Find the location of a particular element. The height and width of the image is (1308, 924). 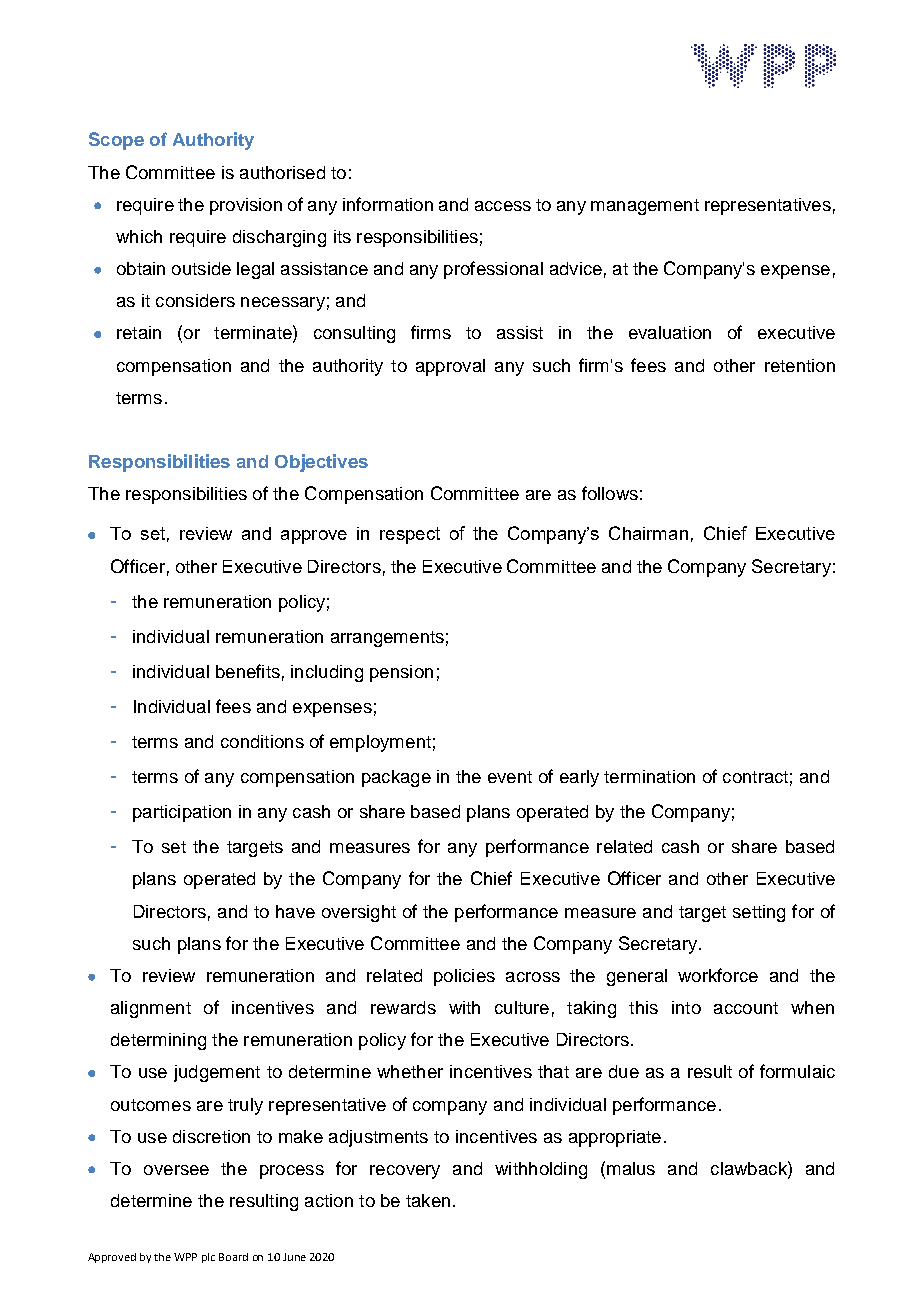

event is located at coordinates (510, 777).
